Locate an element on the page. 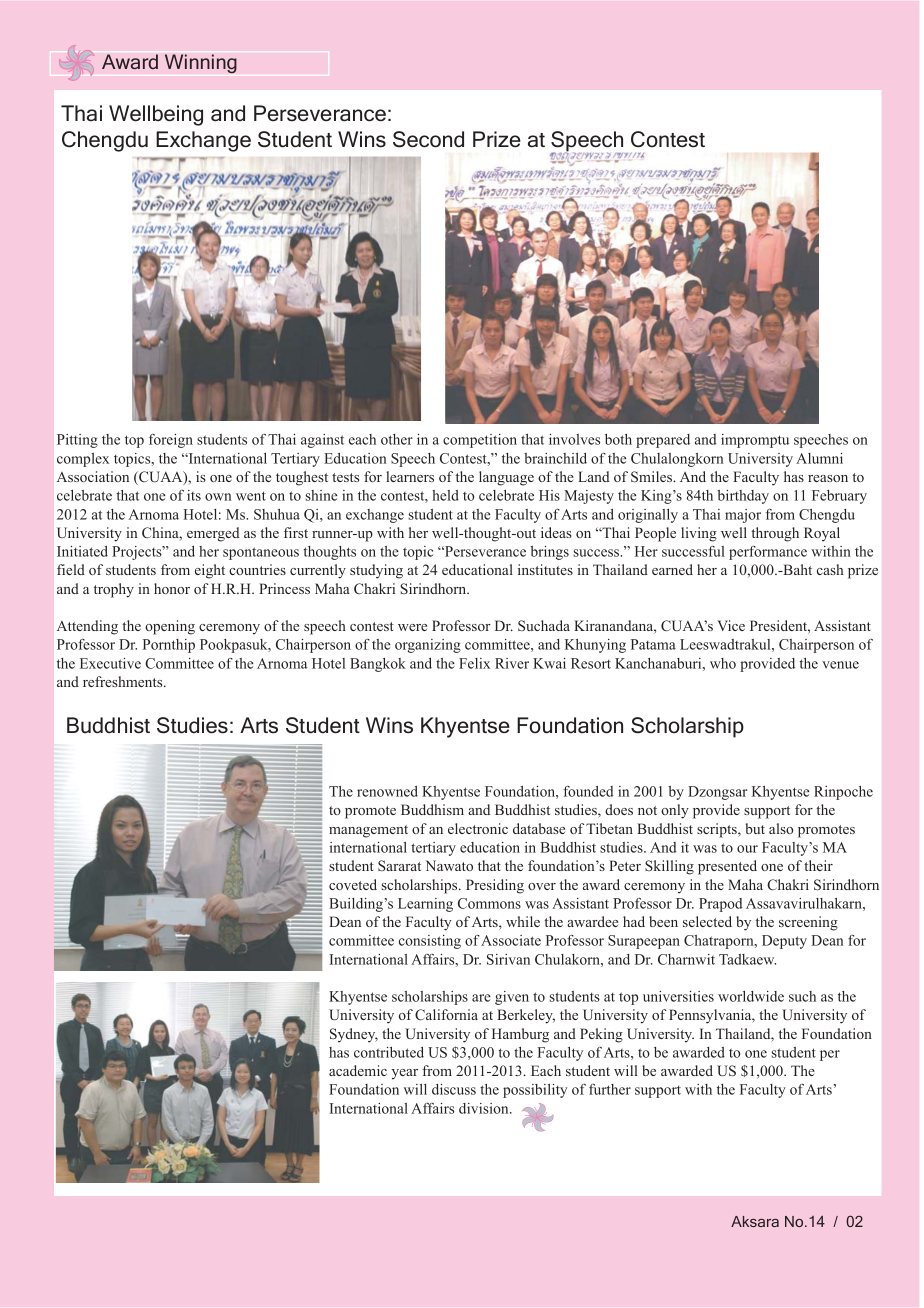  Second is located at coordinates (428, 139).
